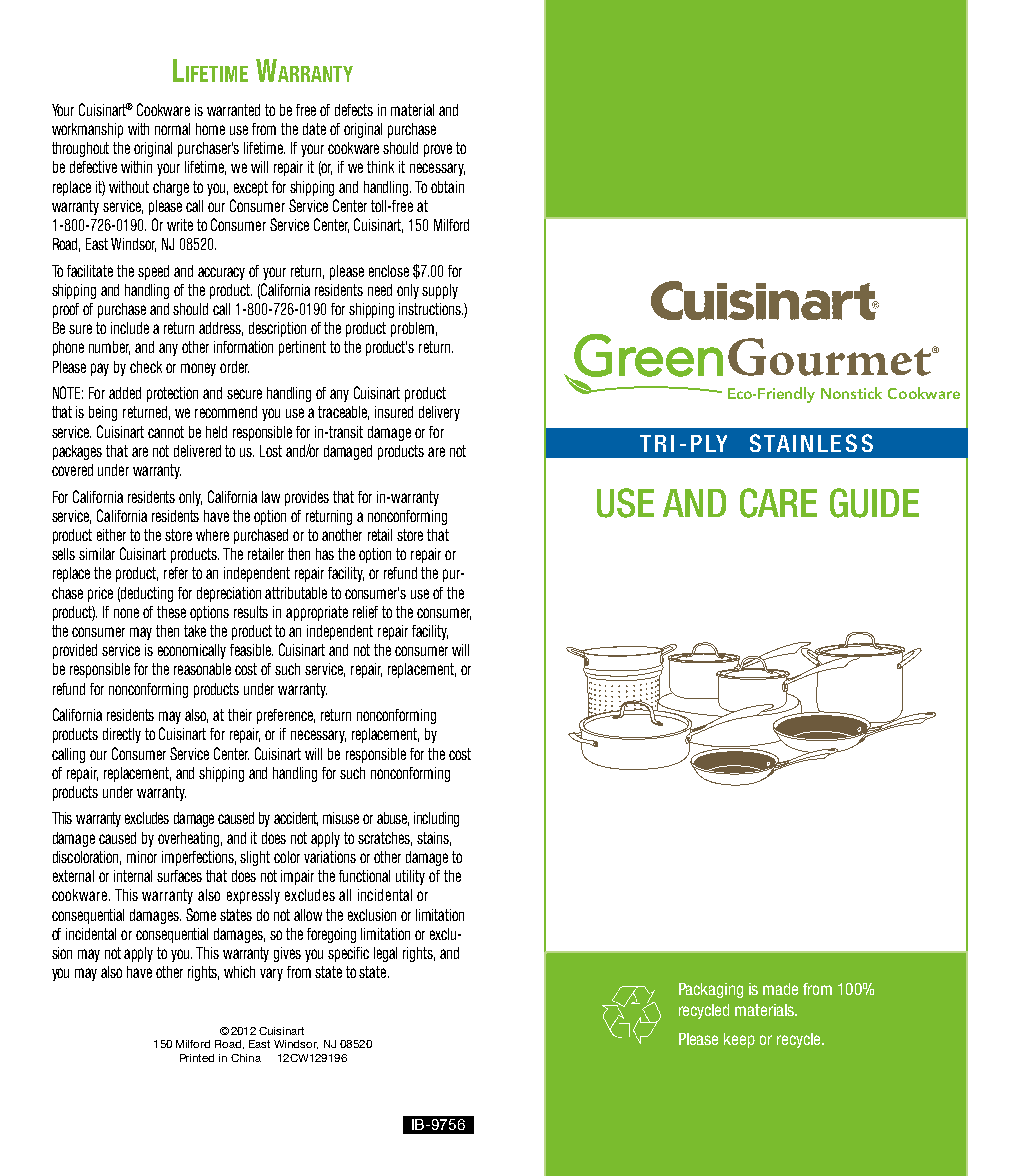 Image resolution: width=1020 pixels, height=1176 pixels. I want to click on prove, so click(438, 150).
